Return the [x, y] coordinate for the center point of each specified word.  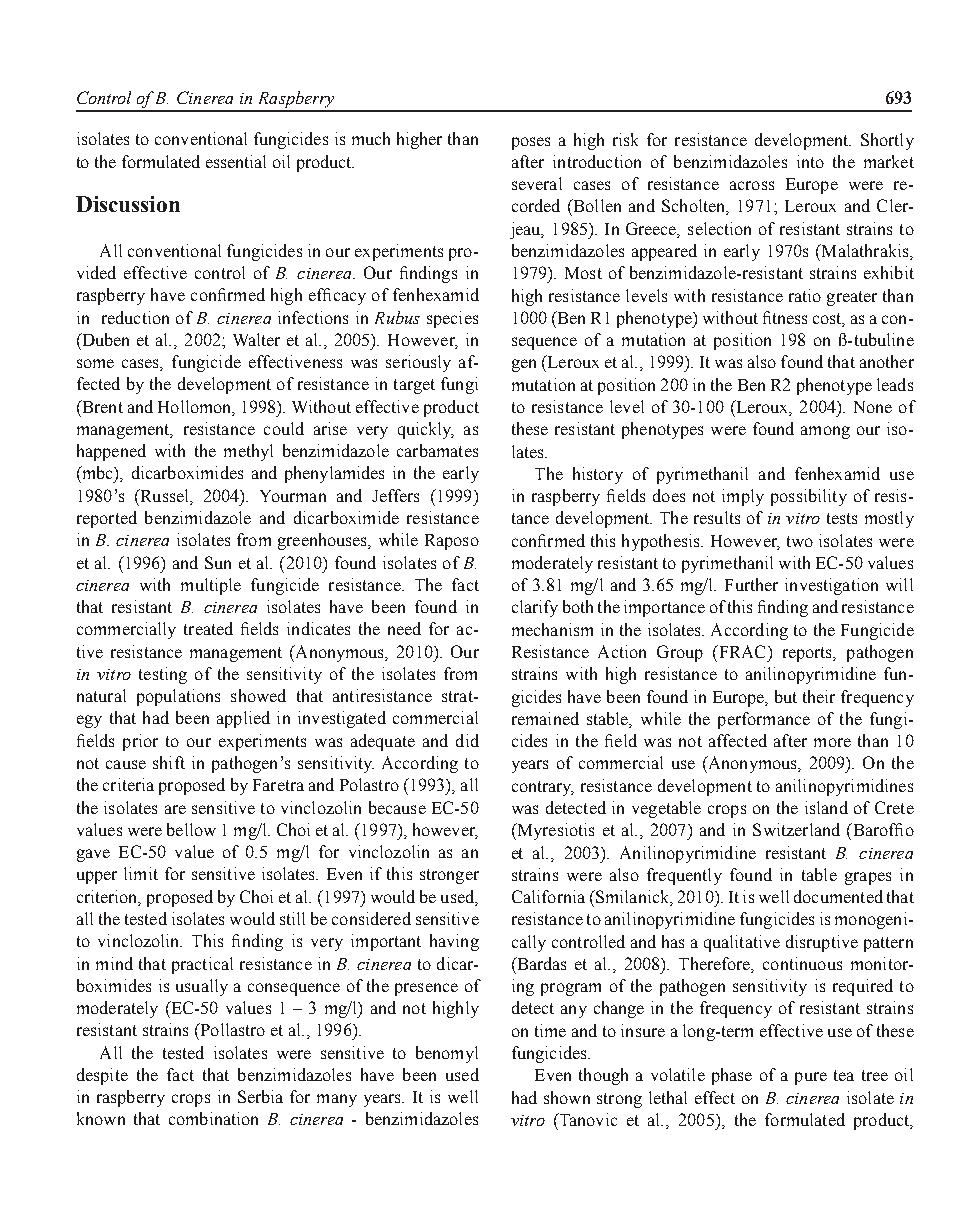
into [810, 161]
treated [208, 628]
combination [213, 1118]
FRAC [740, 651]
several [537, 183]
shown [567, 1097]
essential [236, 161]
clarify [535, 608]
